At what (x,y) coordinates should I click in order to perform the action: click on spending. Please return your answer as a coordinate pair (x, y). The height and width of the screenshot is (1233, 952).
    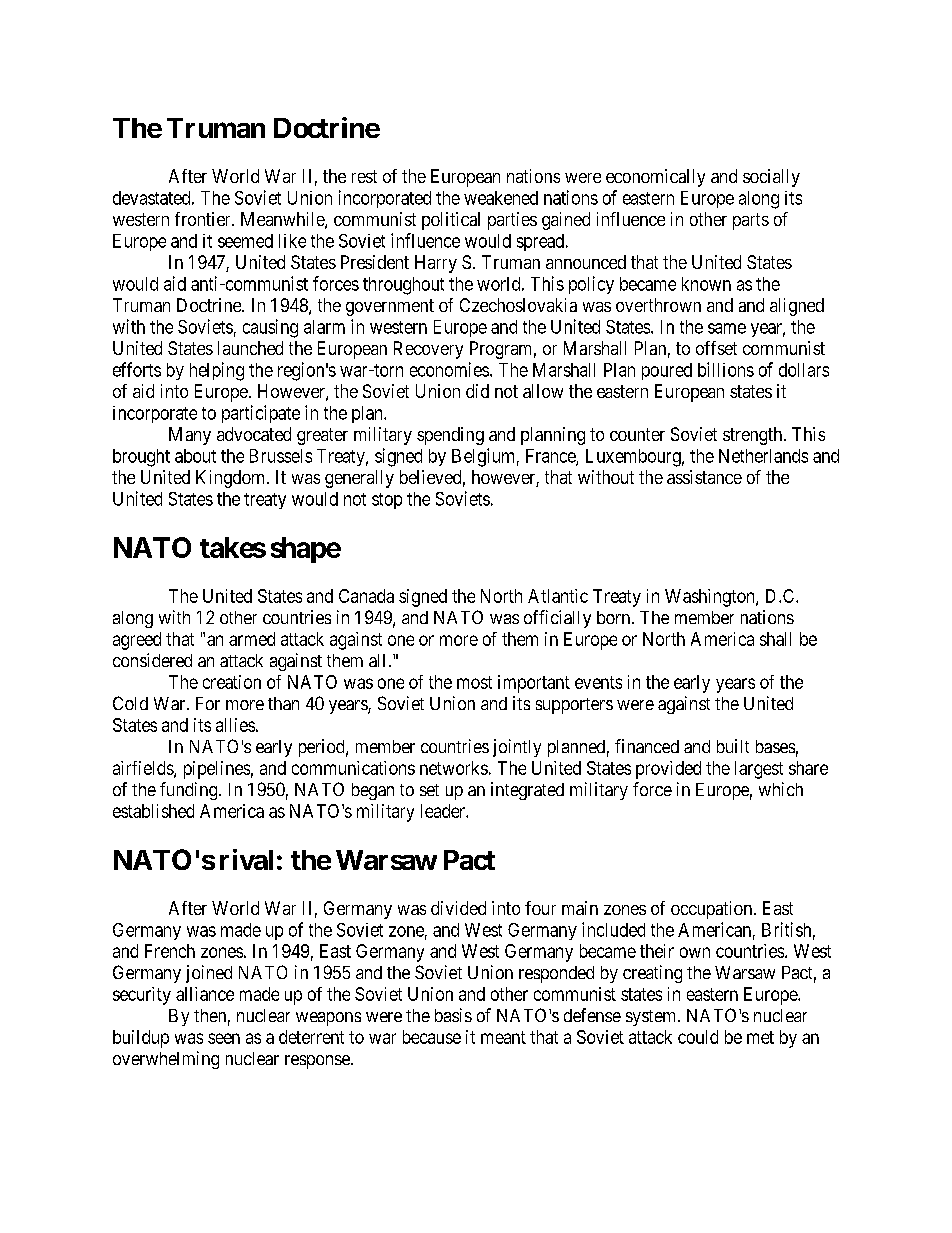
    Looking at the image, I should click on (450, 436).
